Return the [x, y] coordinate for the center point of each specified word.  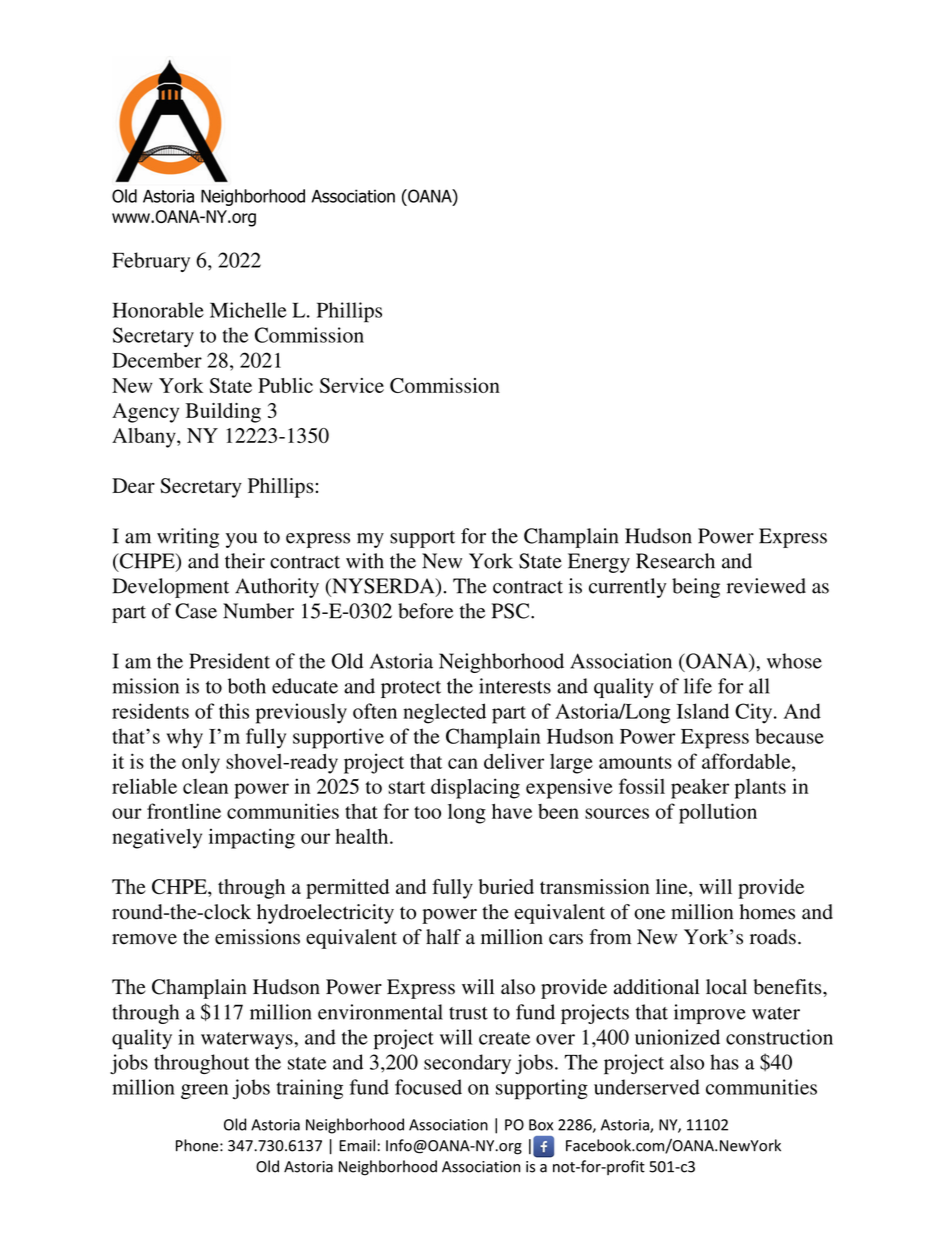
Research [675, 561]
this [234, 711]
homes [767, 912]
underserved [647, 1087]
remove [144, 939]
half [443, 937]
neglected [444, 713]
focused [428, 1087]
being [696, 588]
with [365, 561]
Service [352, 385]
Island [703, 711]
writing [188, 538]
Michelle [248, 310]
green [204, 1091]
